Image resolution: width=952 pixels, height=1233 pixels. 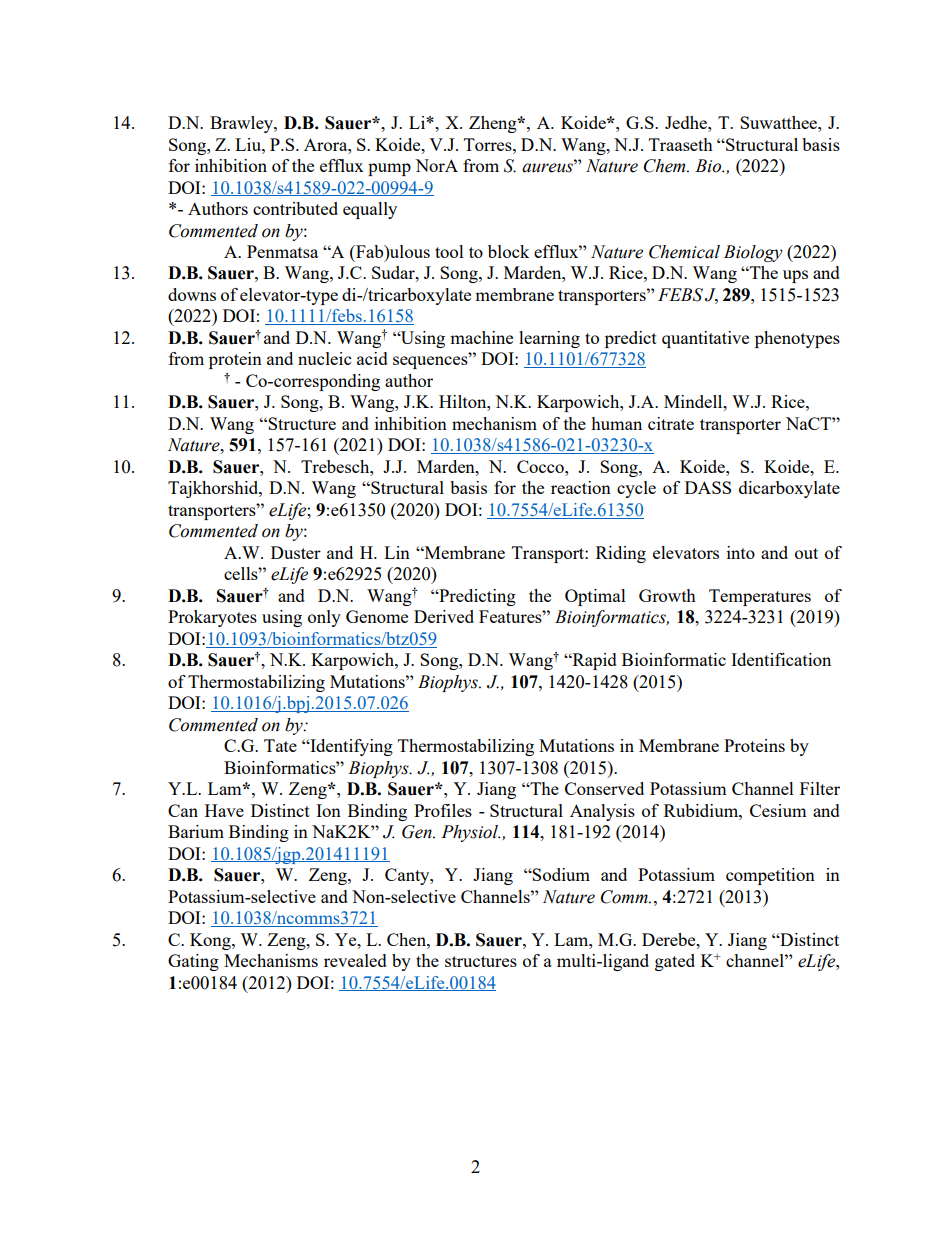 What do you see at coordinates (481, 337) in the screenshot?
I see `machine` at bounding box center [481, 337].
